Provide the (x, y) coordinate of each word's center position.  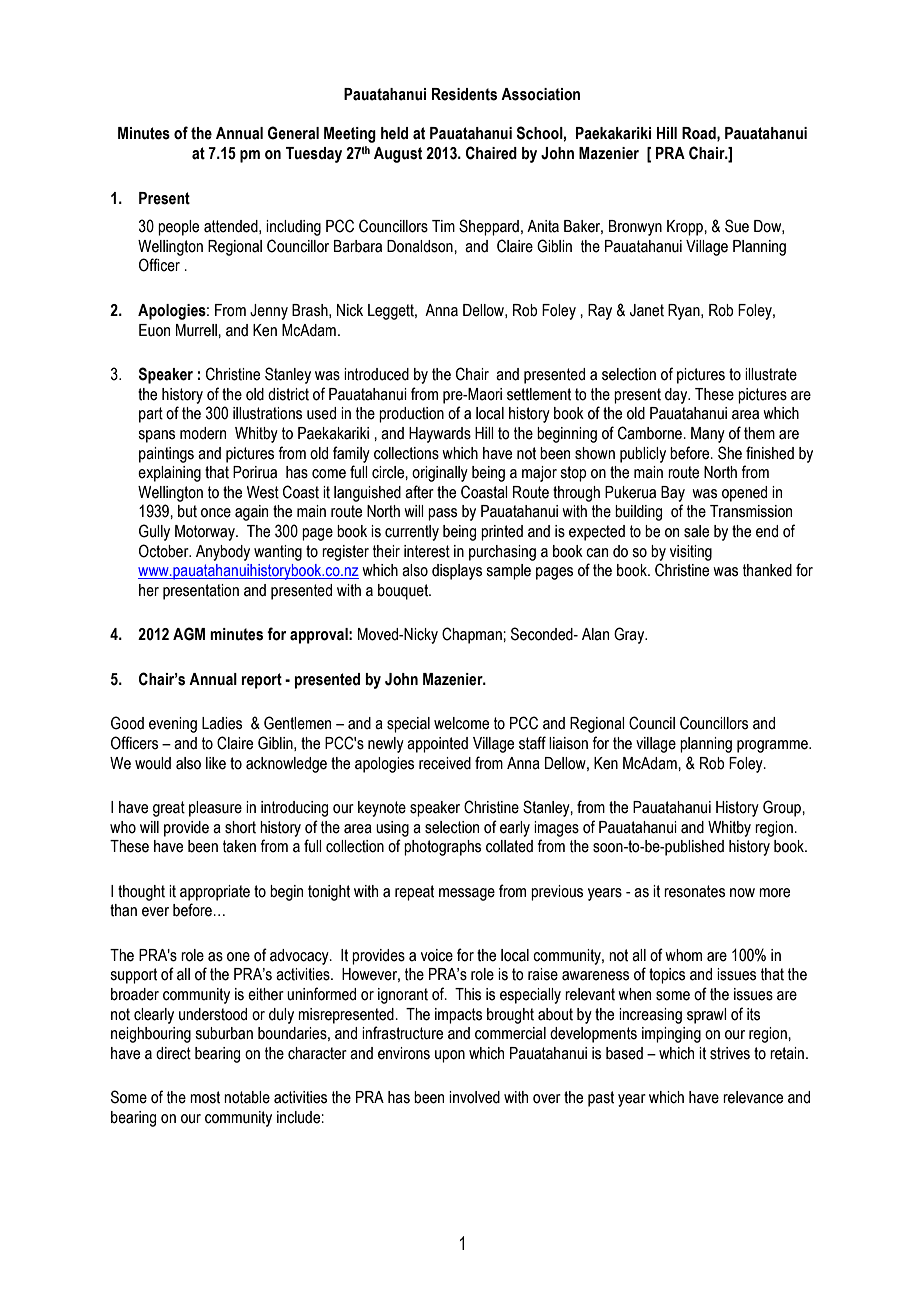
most (205, 1097)
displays (457, 572)
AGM (189, 634)
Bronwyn (635, 228)
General (293, 133)
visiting (691, 553)
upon (450, 1056)
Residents (464, 94)
